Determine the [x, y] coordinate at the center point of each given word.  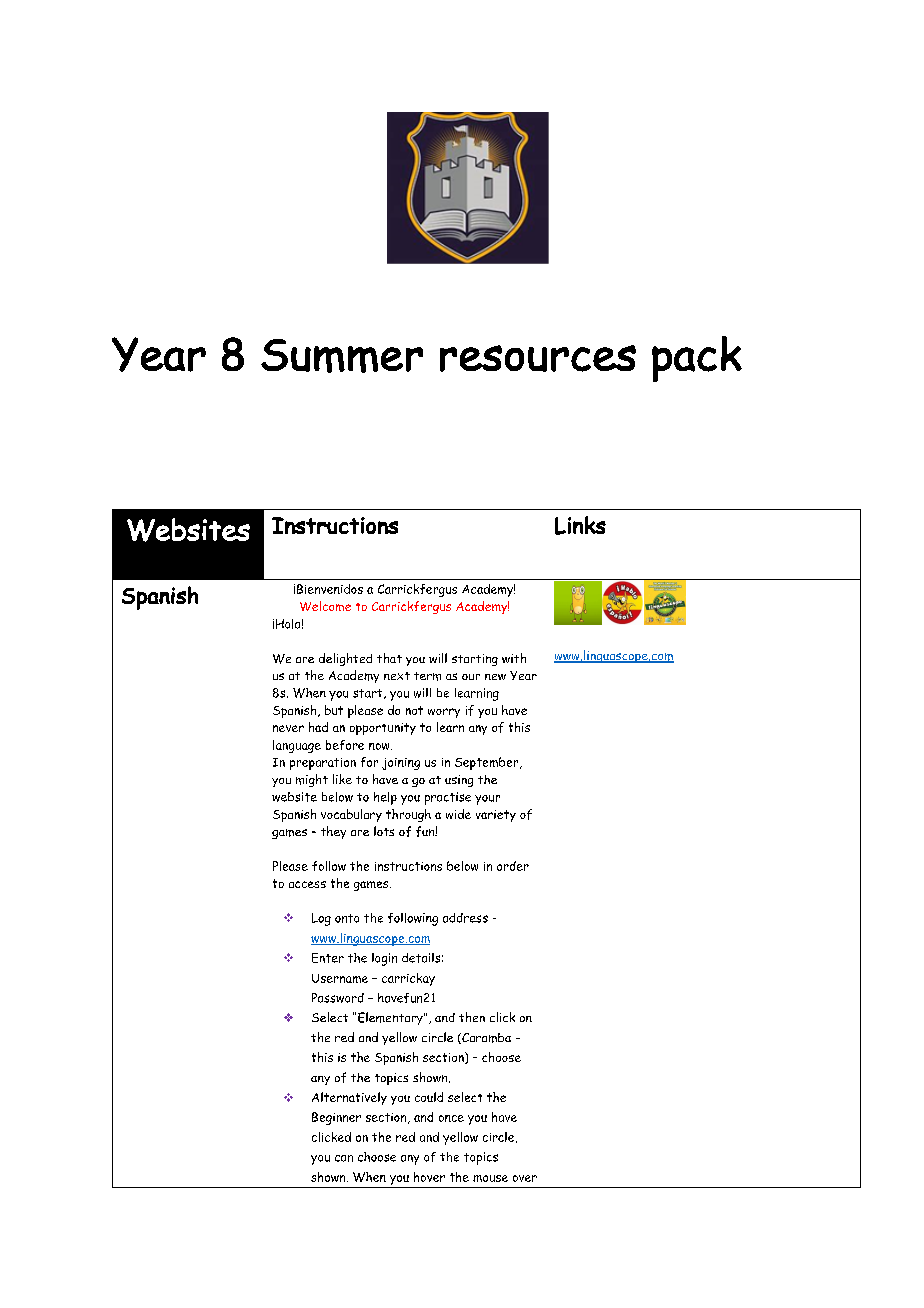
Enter [328, 958]
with [514, 658]
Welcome [325, 606]
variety [496, 816]
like [342, 779]
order [513, 866]
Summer [342, 356]
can [344, 1158]
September [488, 763]
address [465, 918]
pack [697, 359]
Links [580, 525]
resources [538, 358]
